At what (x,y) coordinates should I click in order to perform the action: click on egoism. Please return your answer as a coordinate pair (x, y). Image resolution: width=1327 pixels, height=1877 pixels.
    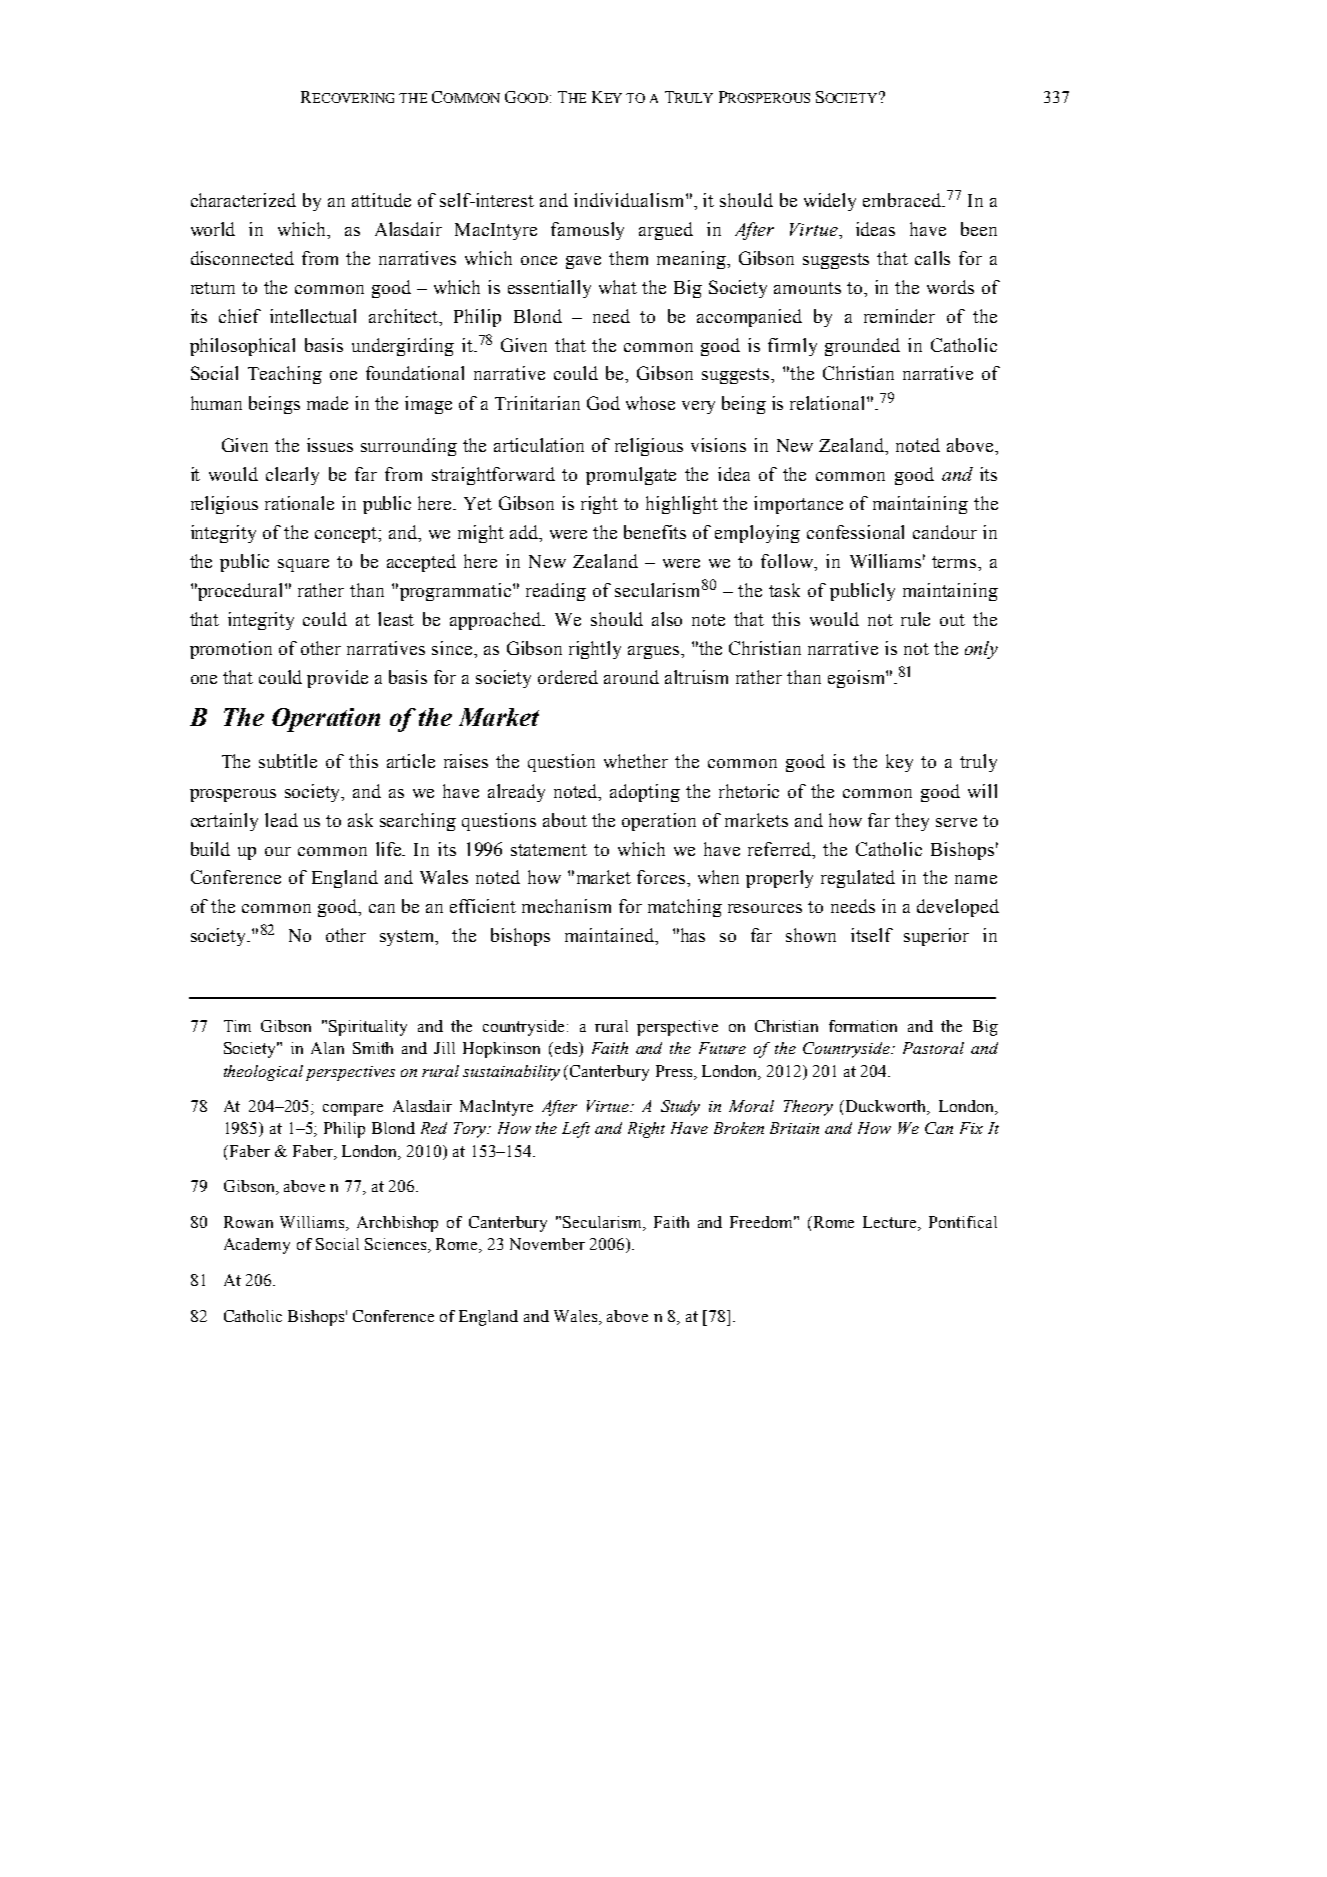
    Looking at the image, I should click on (857, 679).
